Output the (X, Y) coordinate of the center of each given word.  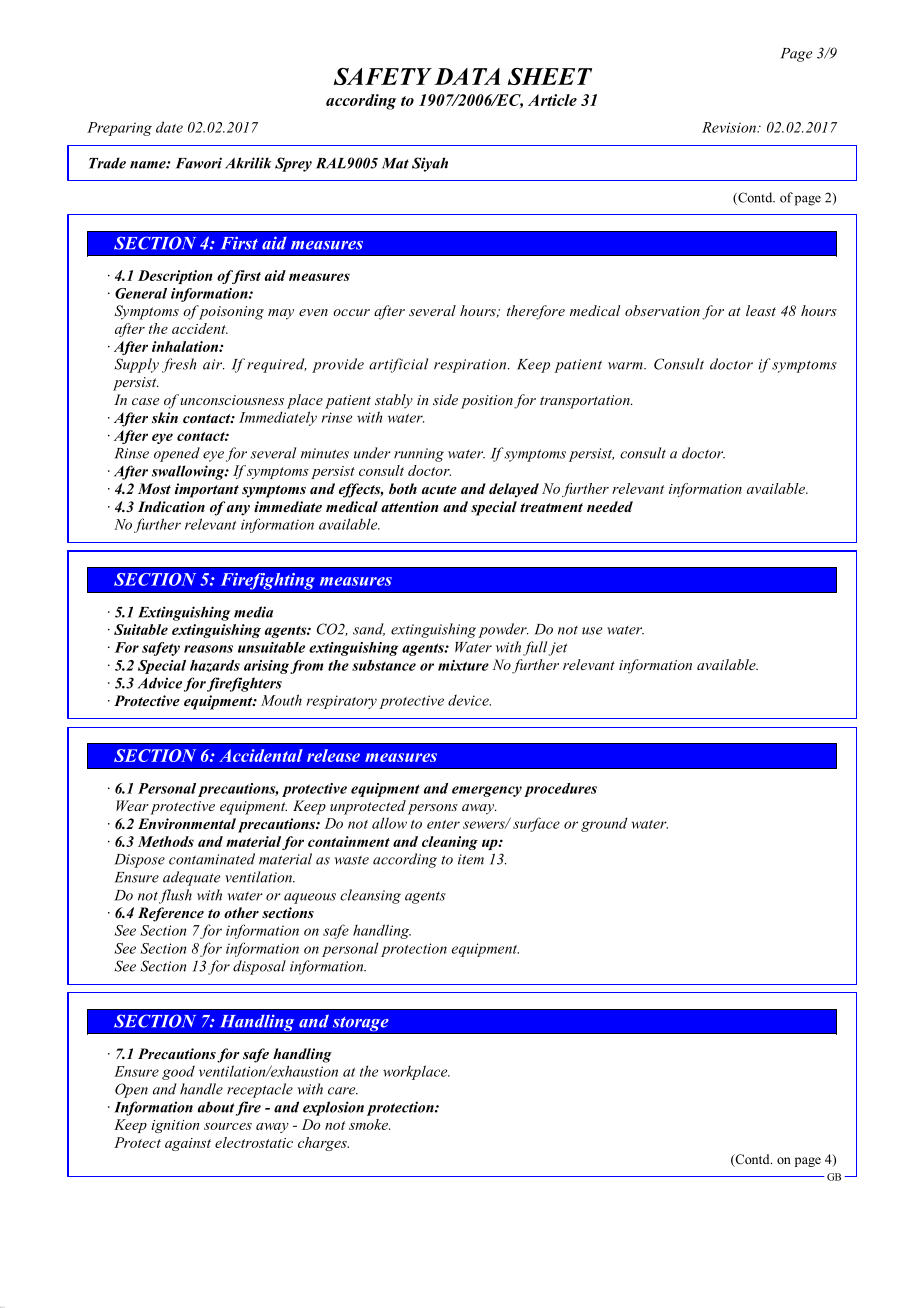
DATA (467, 76)
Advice (160, 683)
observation (662, 310)
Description (175, 277)
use (592, 631)
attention (409, 506)
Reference (171, 914)
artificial (398, 365)
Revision (730, 127)
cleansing (370, 896)
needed (610, 506)
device (469, 700)
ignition (175, 1126)
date (169, 127)
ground (604, 824)
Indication (171, 506)
